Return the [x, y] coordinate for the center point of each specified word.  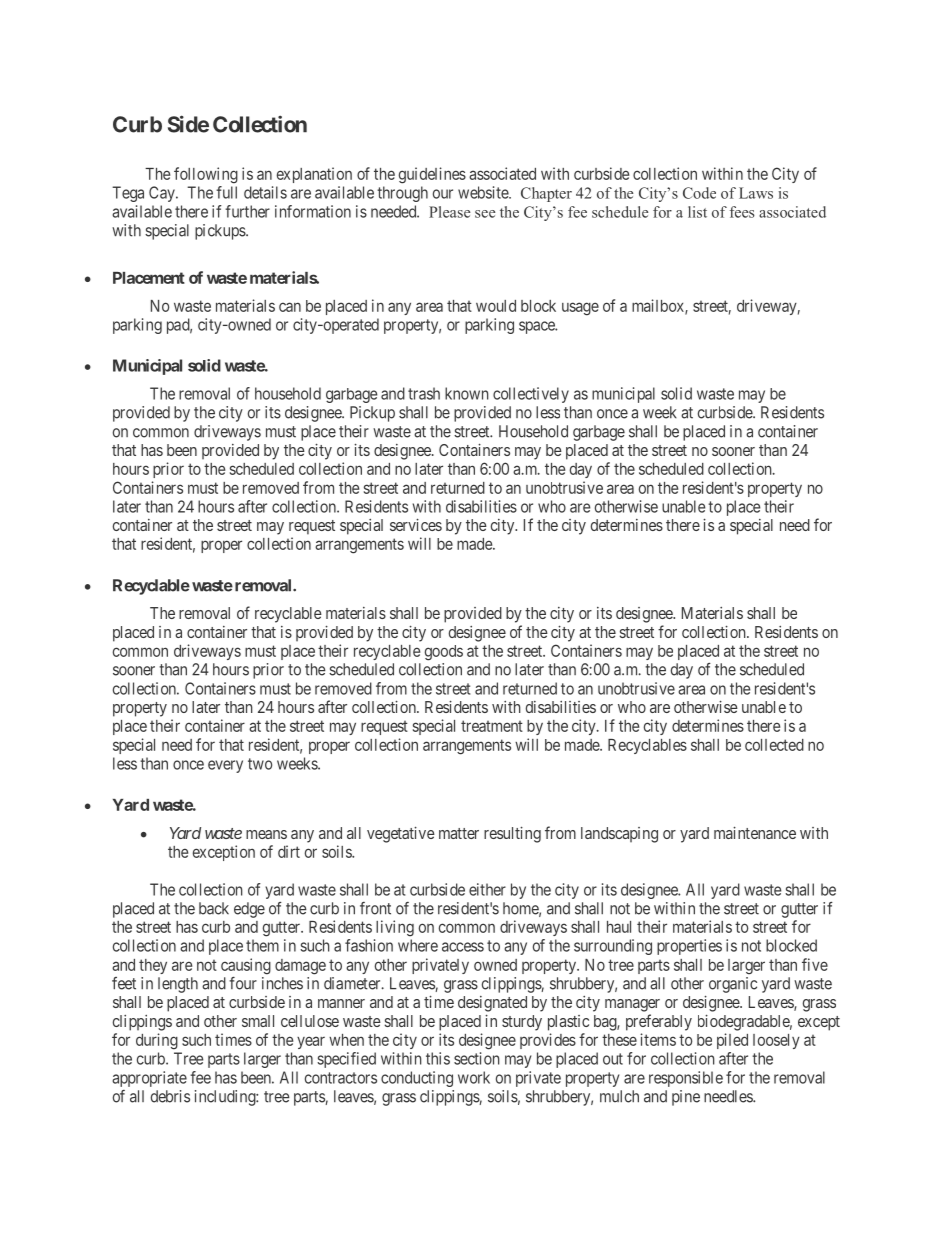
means [266, 834]
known [467, 393]
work [474, 1077]
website [484, 192]
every [225, 766]
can [290, 307]
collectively [531, 395]
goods [444, 653]
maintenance [755, 832]
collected [774, 745]
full [226, 192]
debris [170, 1096]
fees [742, 212]
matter [459, 833]
